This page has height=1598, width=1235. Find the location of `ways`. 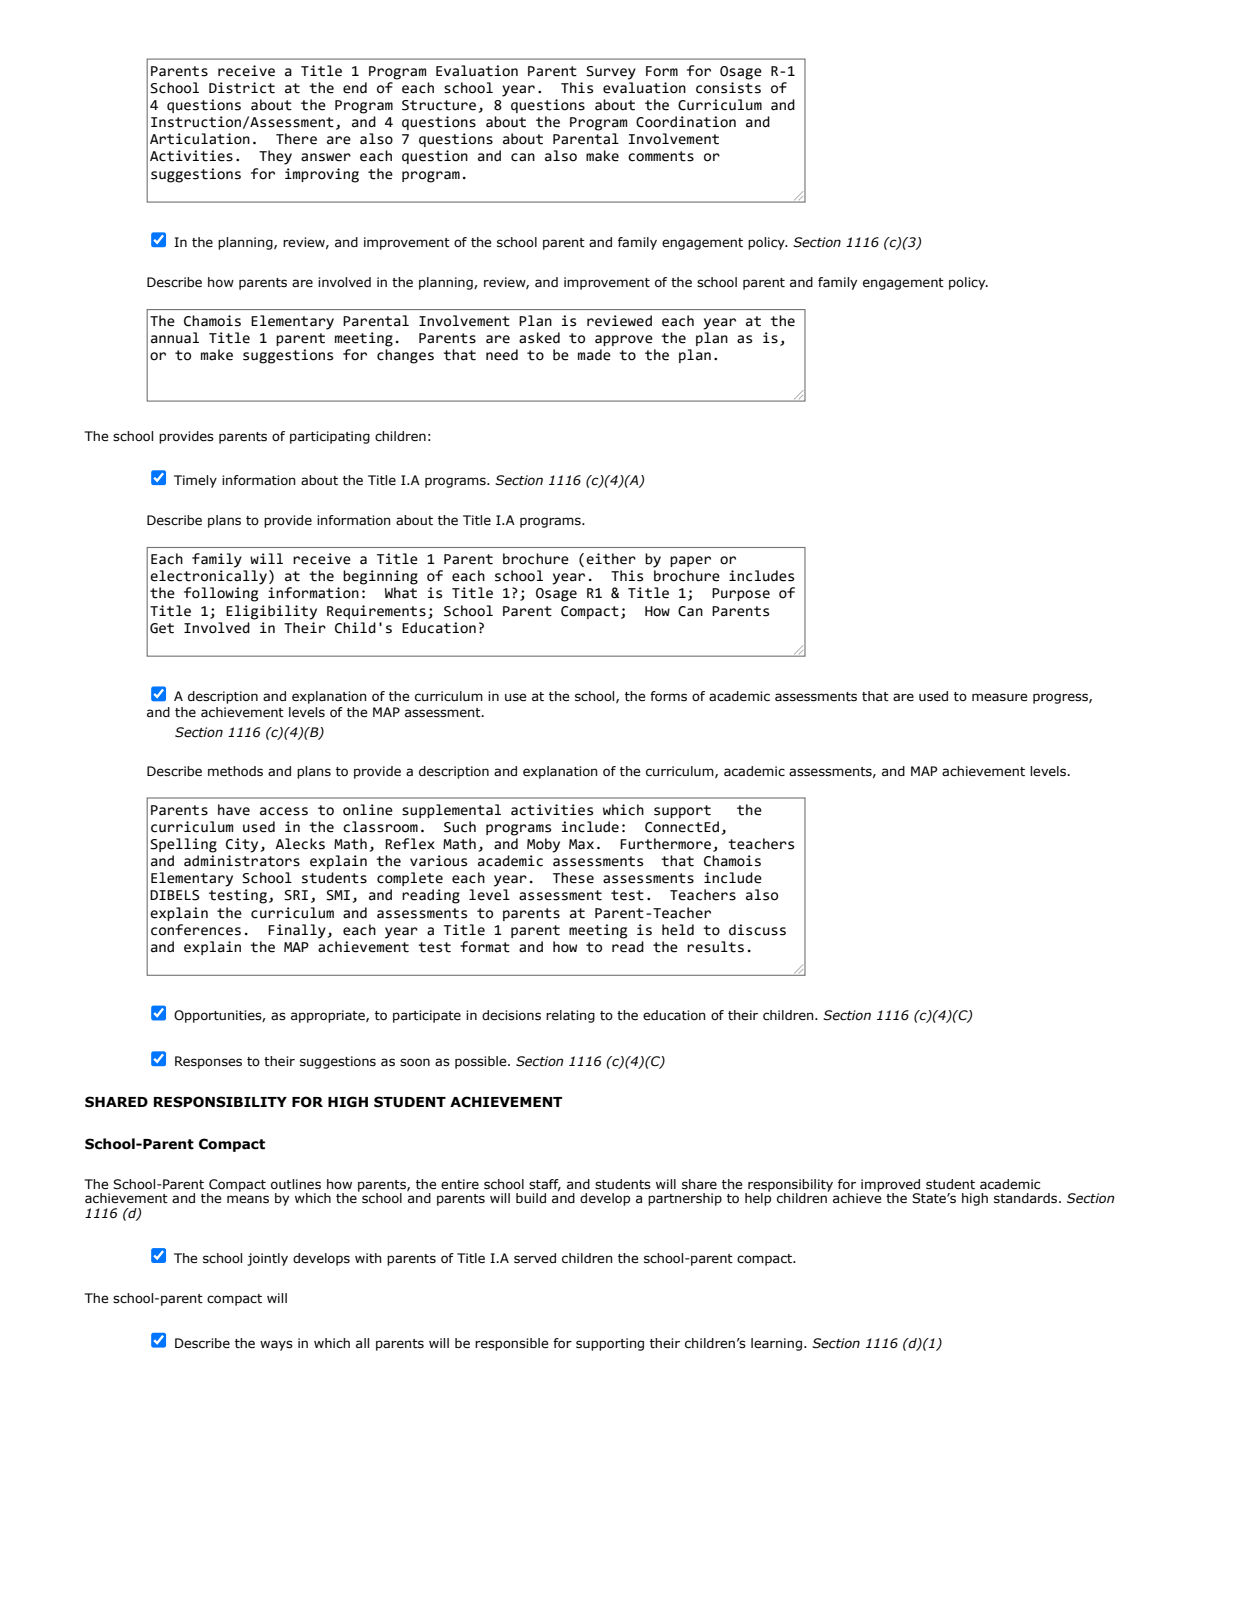

ways is located at coordinates (276, 1345).
